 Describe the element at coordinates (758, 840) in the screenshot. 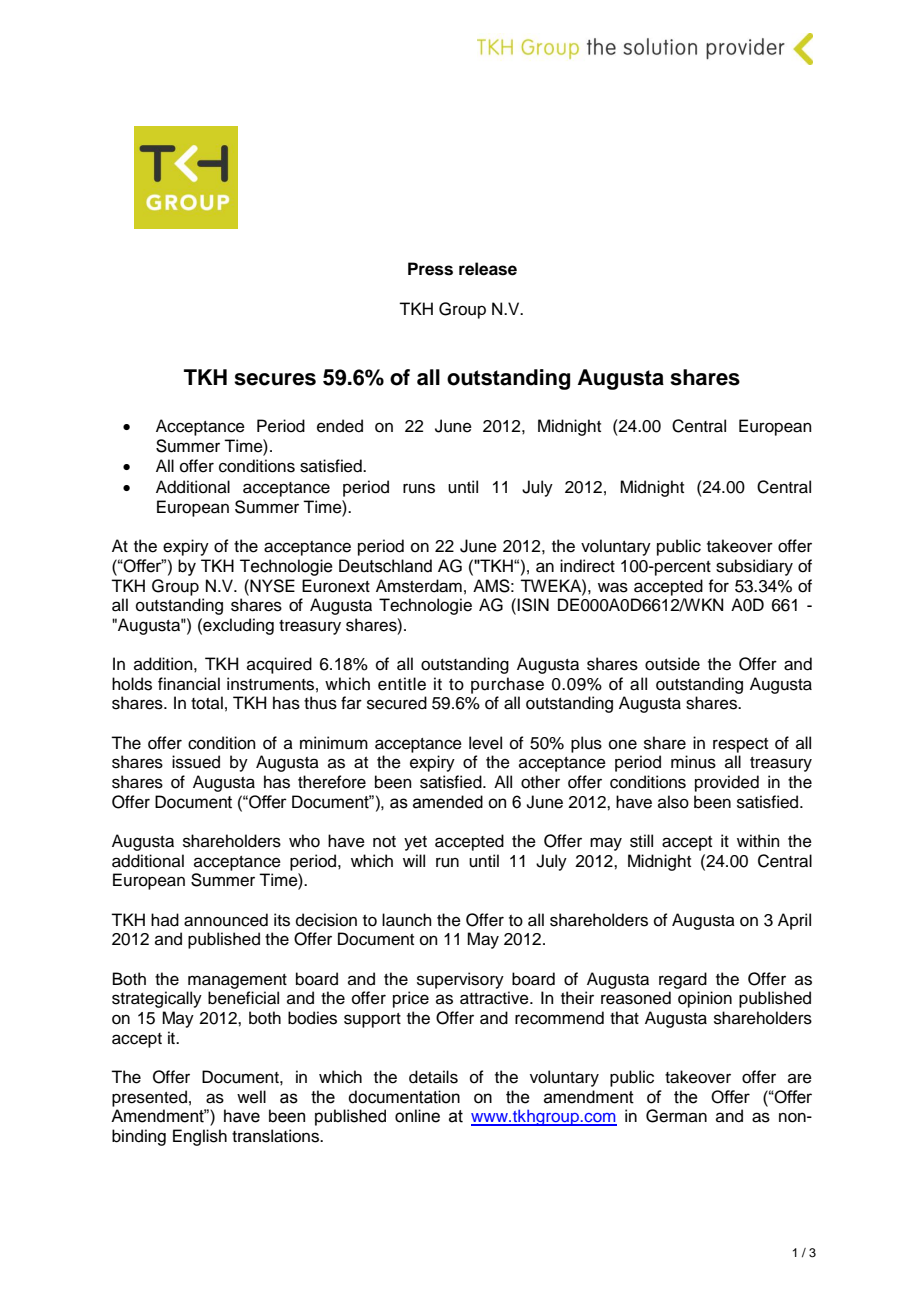

I see `within` at that location.
